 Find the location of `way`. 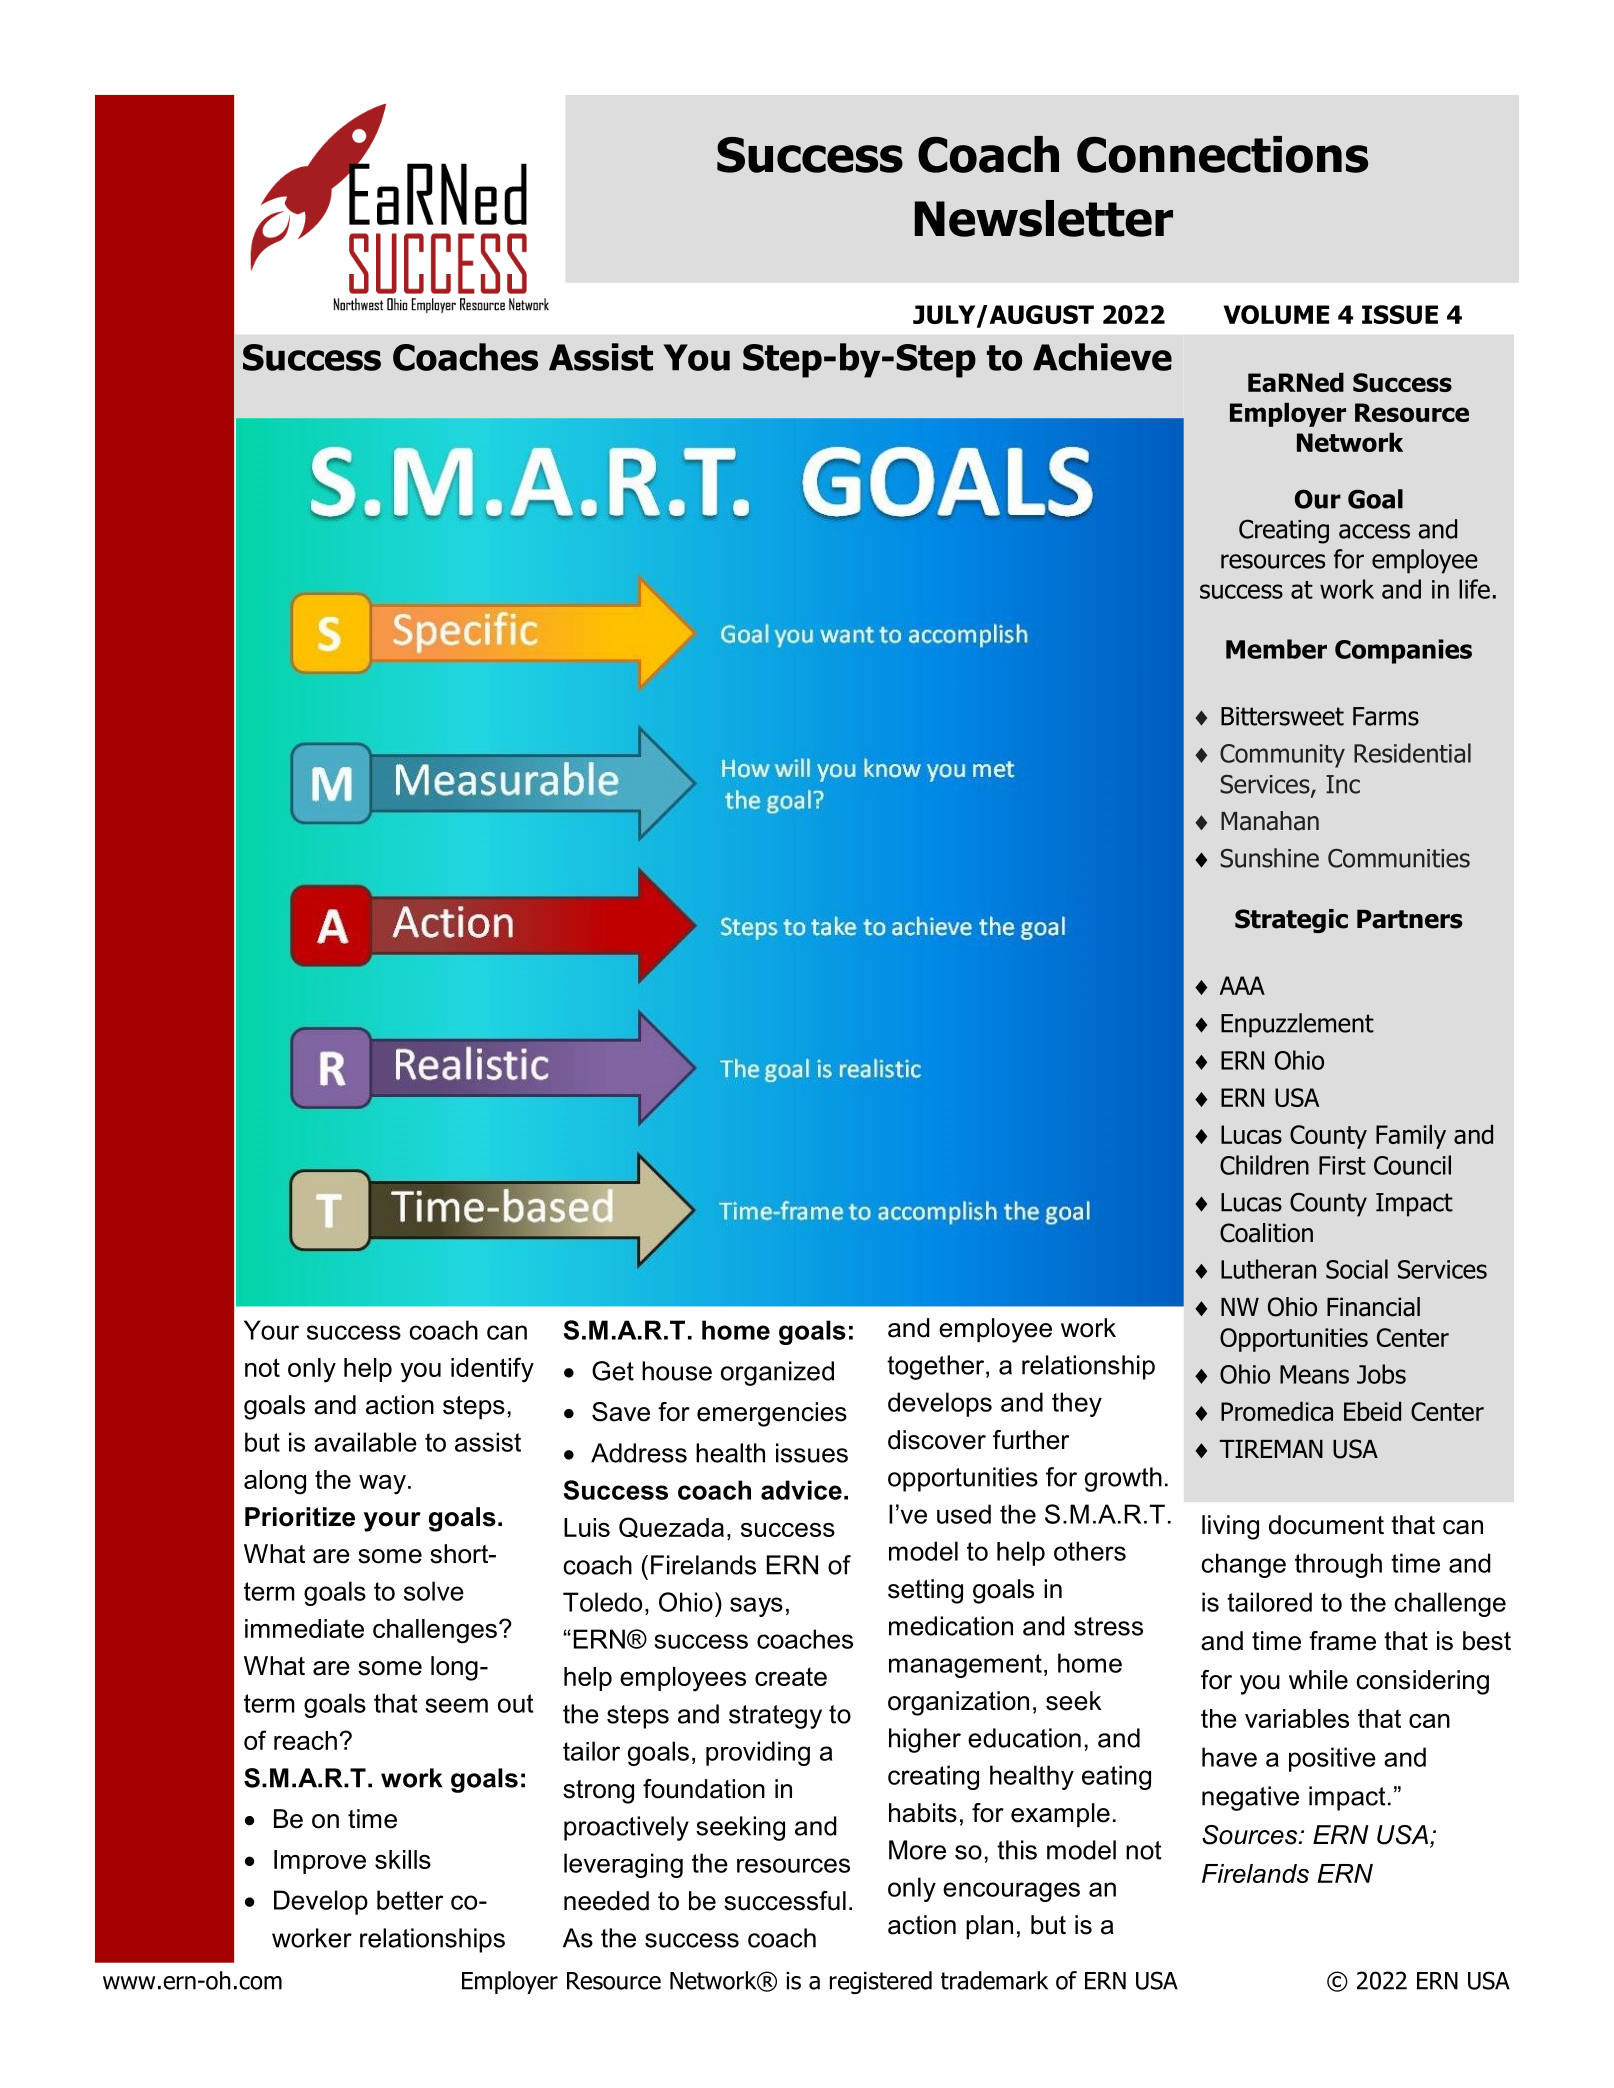

way is located at coordinates (382, 1485).
